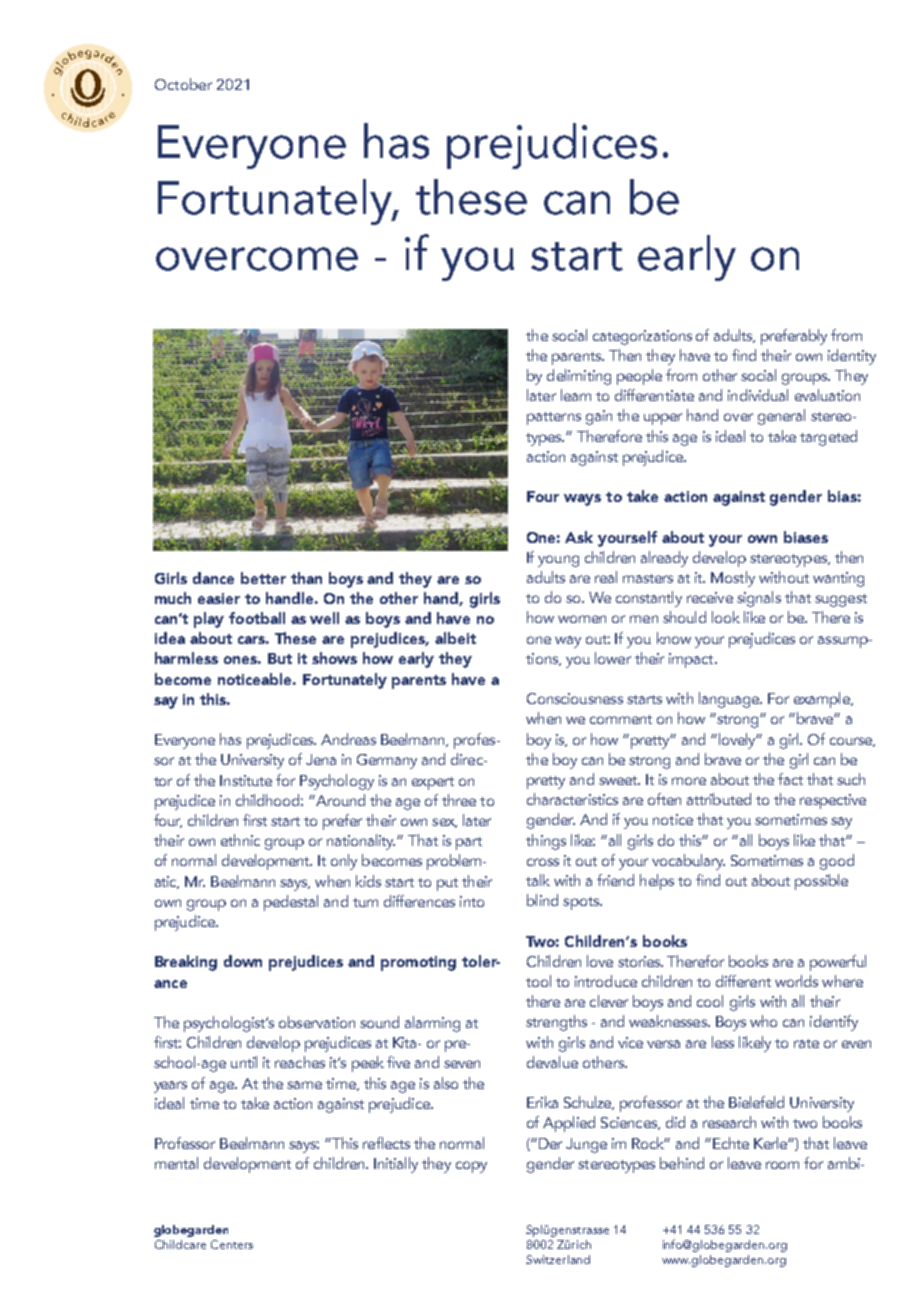  What do you see at coordinates (576, 395) in the screenshot?
I see `learn` at bounding box center [576, 395].
